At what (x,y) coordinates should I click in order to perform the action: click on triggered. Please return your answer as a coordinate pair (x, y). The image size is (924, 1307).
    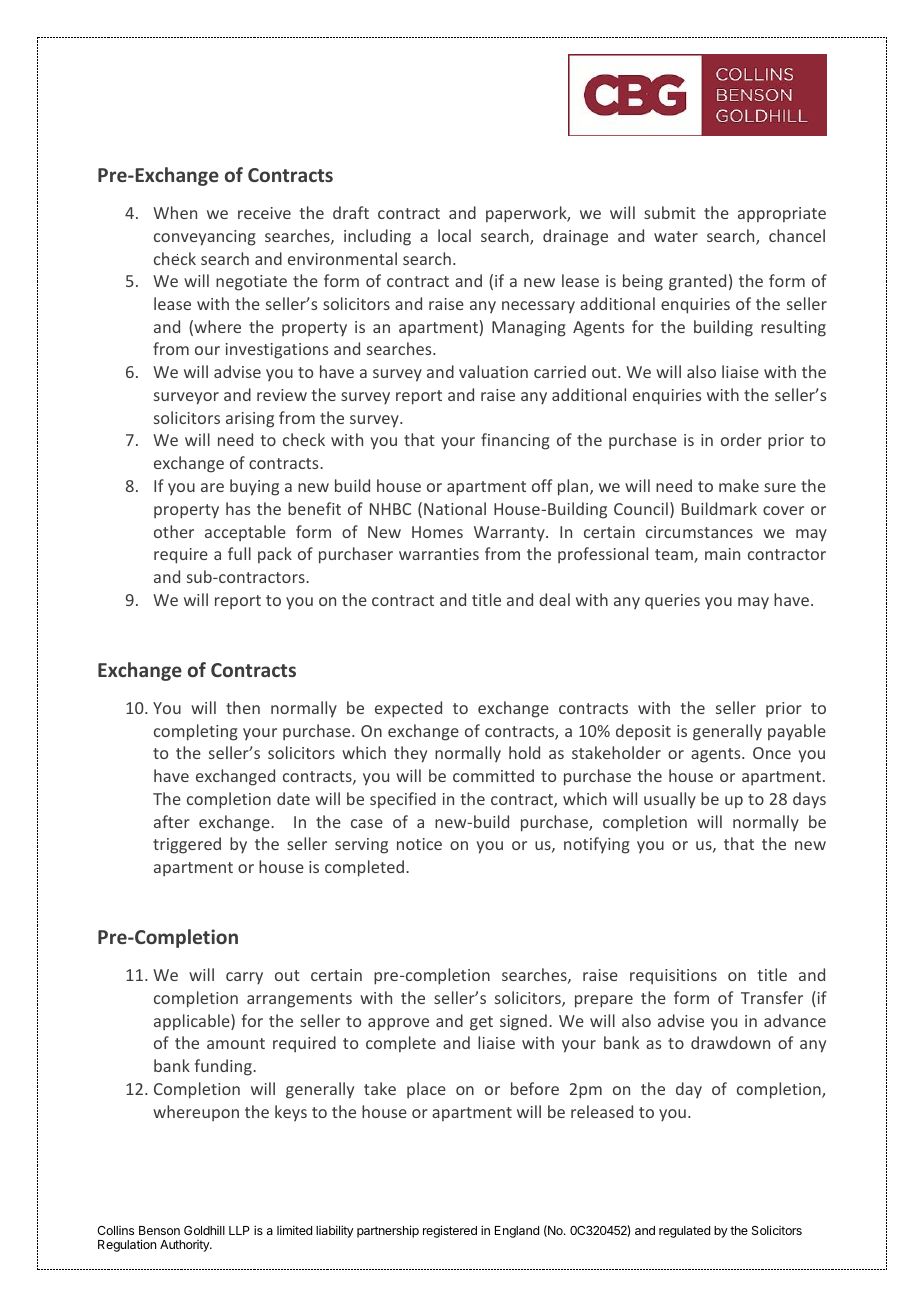
    Looking at the image, I should click on (187, 845).
